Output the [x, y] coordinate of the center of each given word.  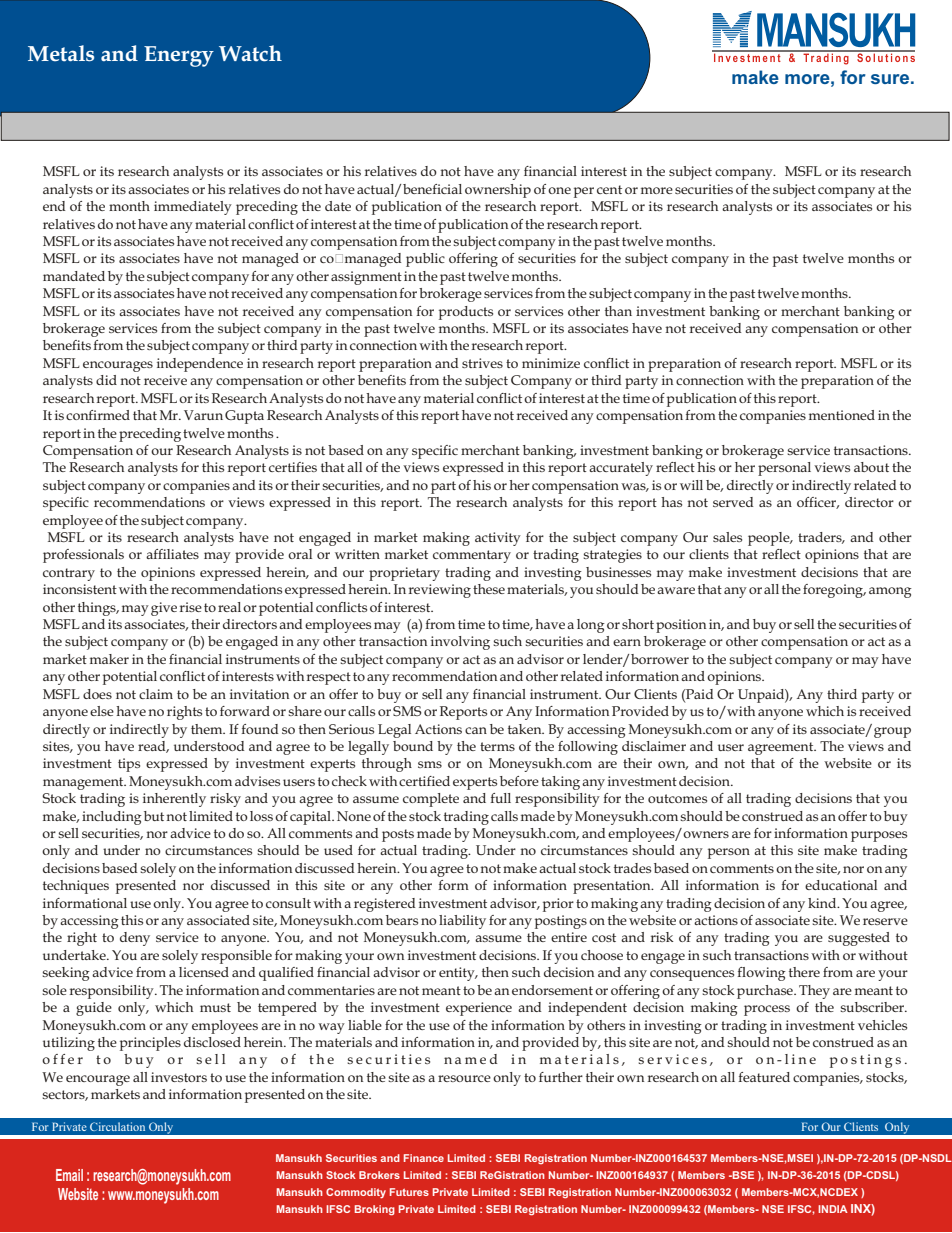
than [618, 311]
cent [609, 189]
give [164, 609]
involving [460, 643]
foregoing [834, 591]
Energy [179, 56]
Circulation [117, 1126]
